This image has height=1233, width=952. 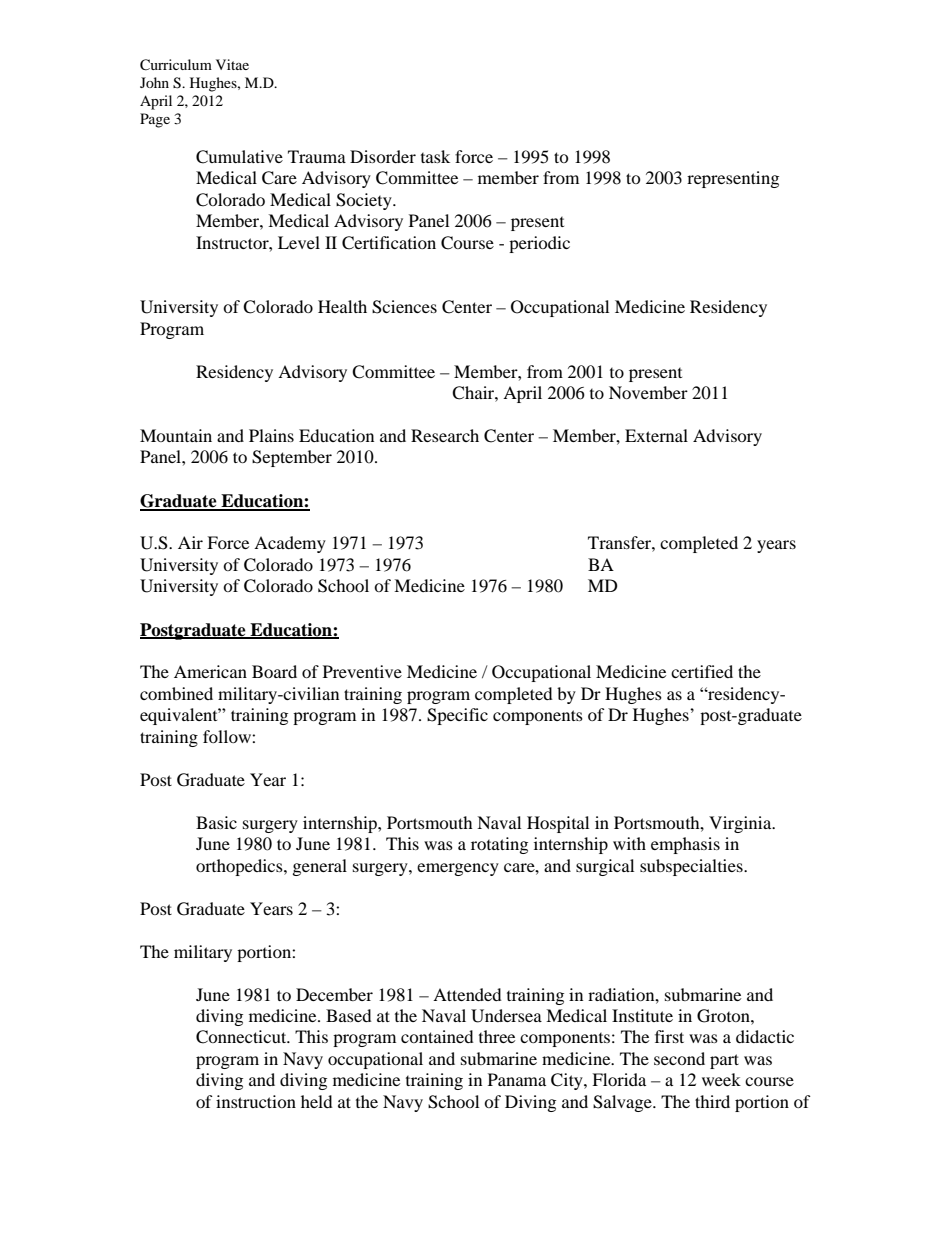 I want to click on Academy, so click(x=290, y=544).
